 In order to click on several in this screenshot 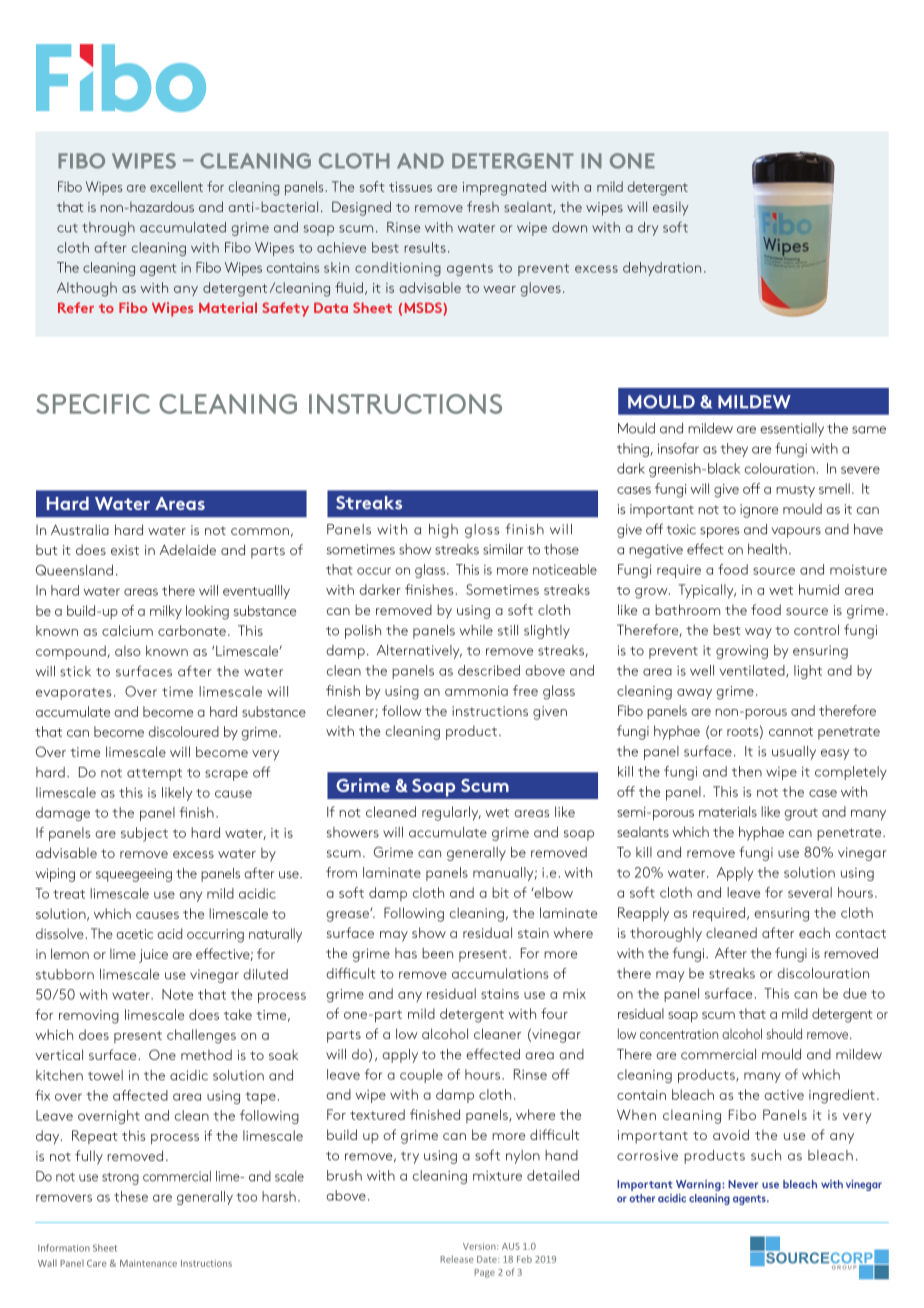, I will do `click(810, 892)`.
